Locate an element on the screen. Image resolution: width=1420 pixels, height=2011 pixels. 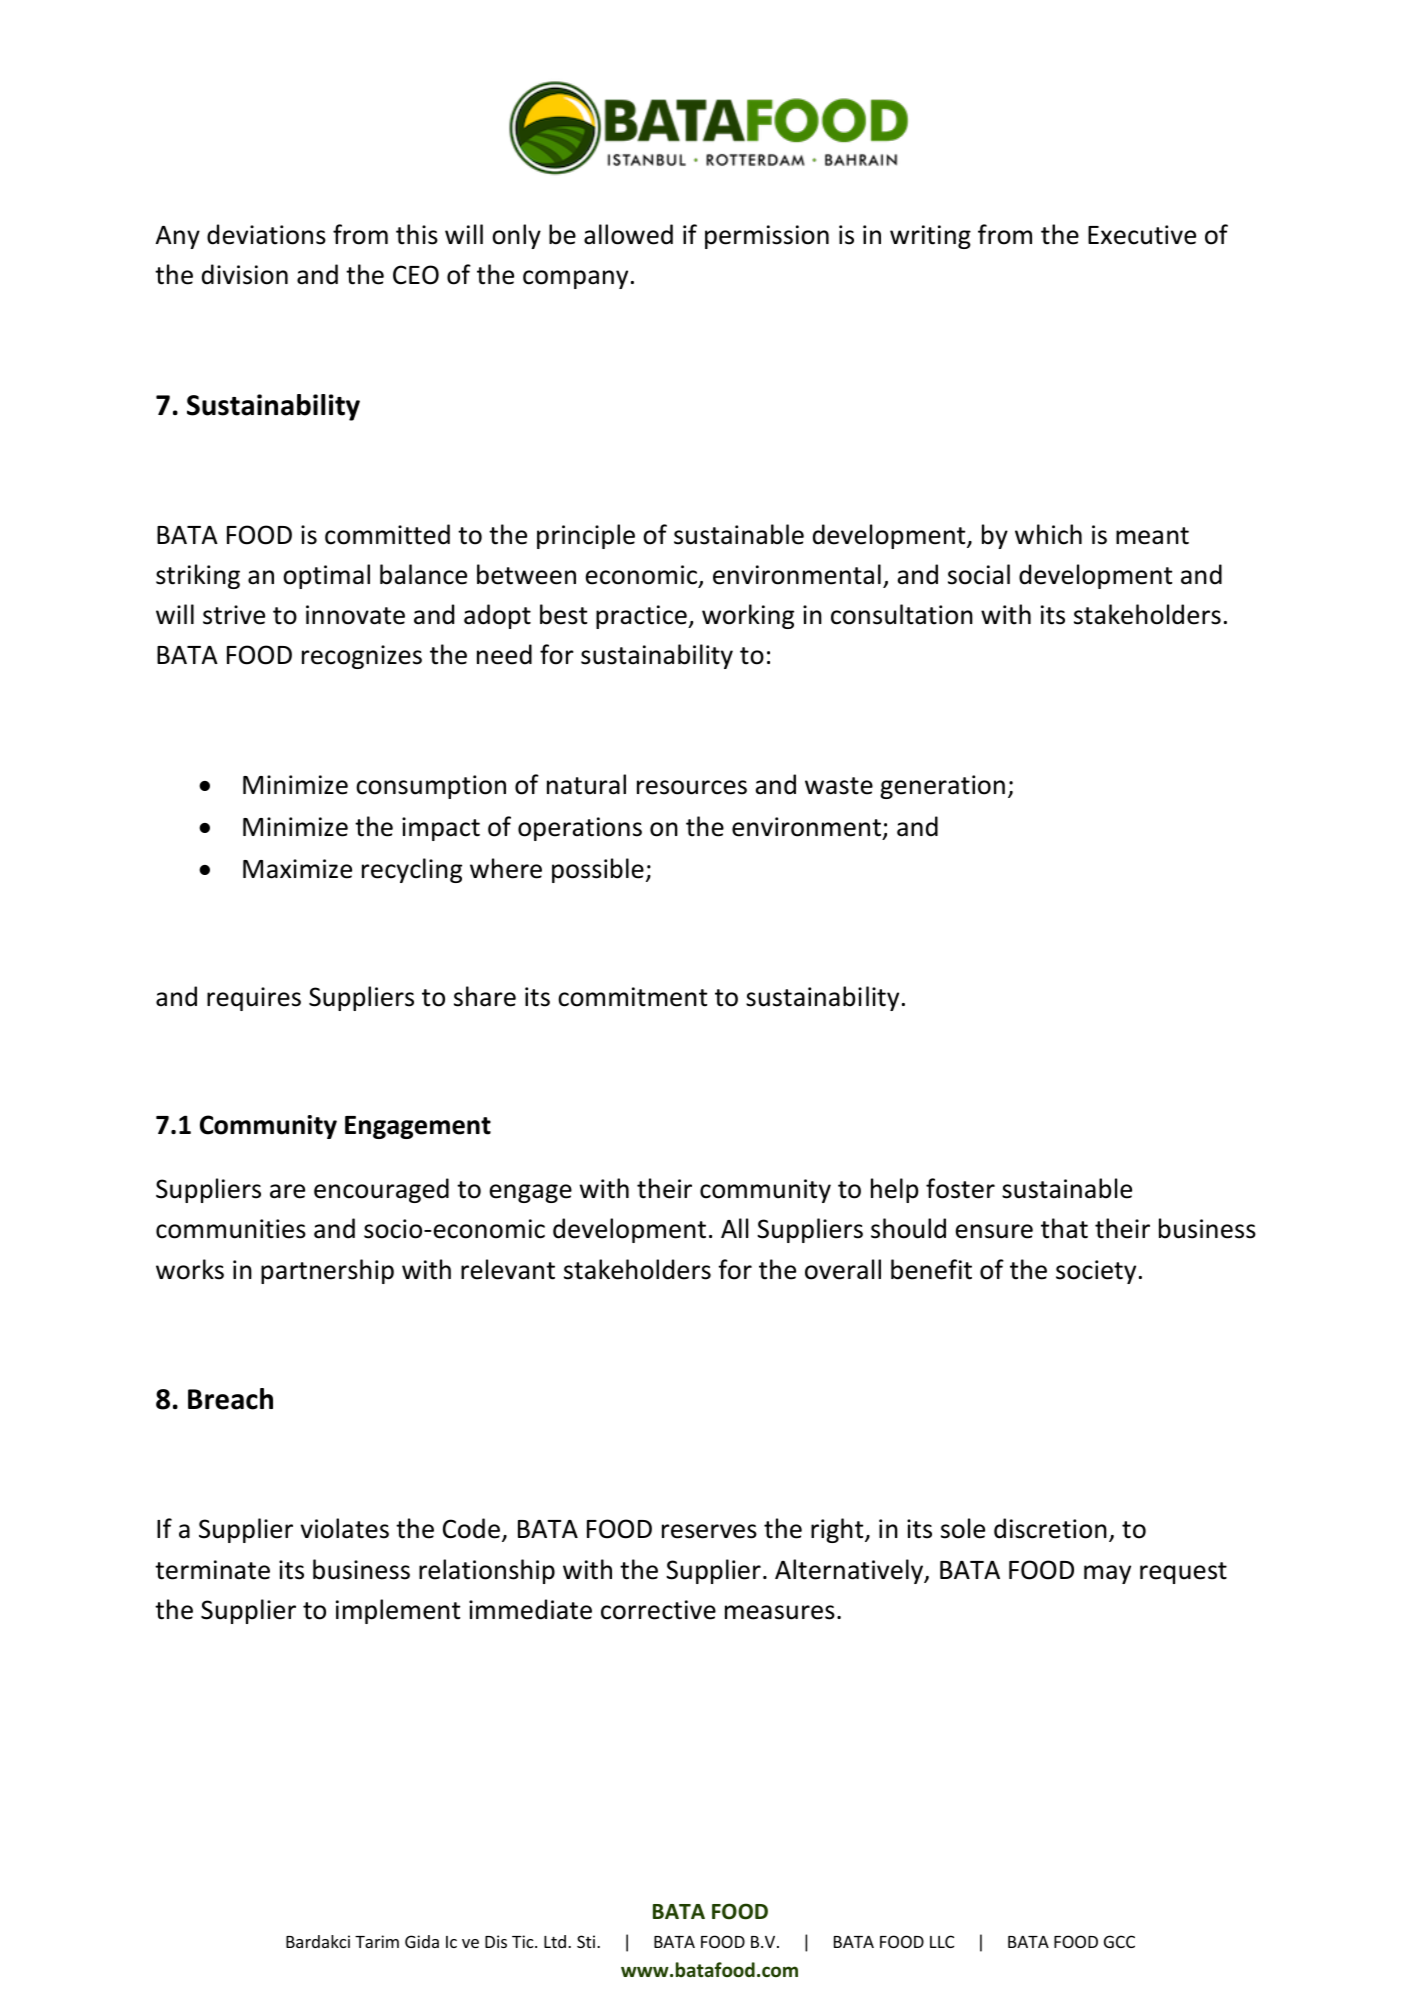
requires is located at coordinates (254, 999).
